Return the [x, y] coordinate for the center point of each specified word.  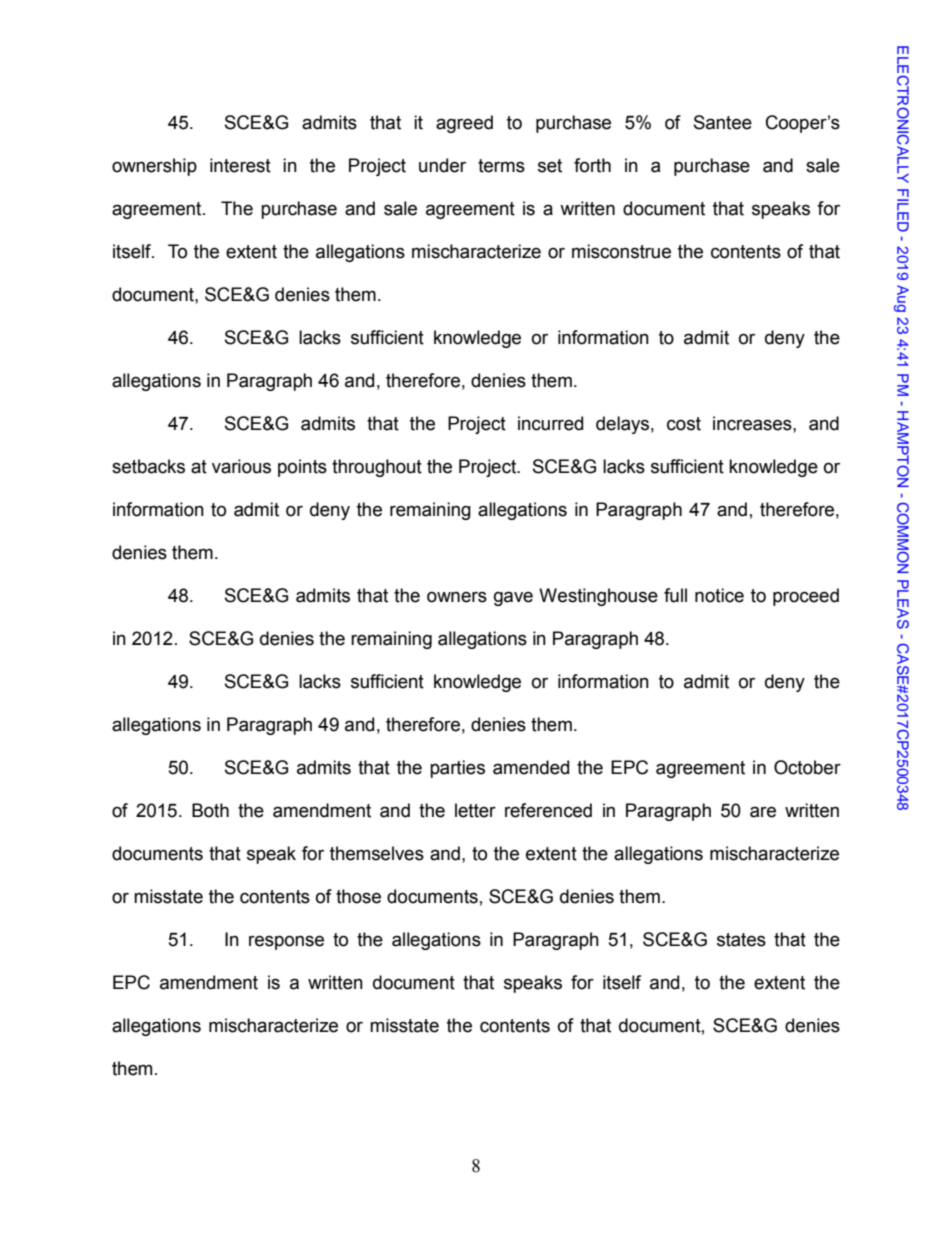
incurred [550, 423]
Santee [723, 122]
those [358, 896]
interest [240, 165]
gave [513, 598]
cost [684, 424]
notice [719, 595]
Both [210, 810]
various [241, 466]
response [286, 942]
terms [501, 166]
